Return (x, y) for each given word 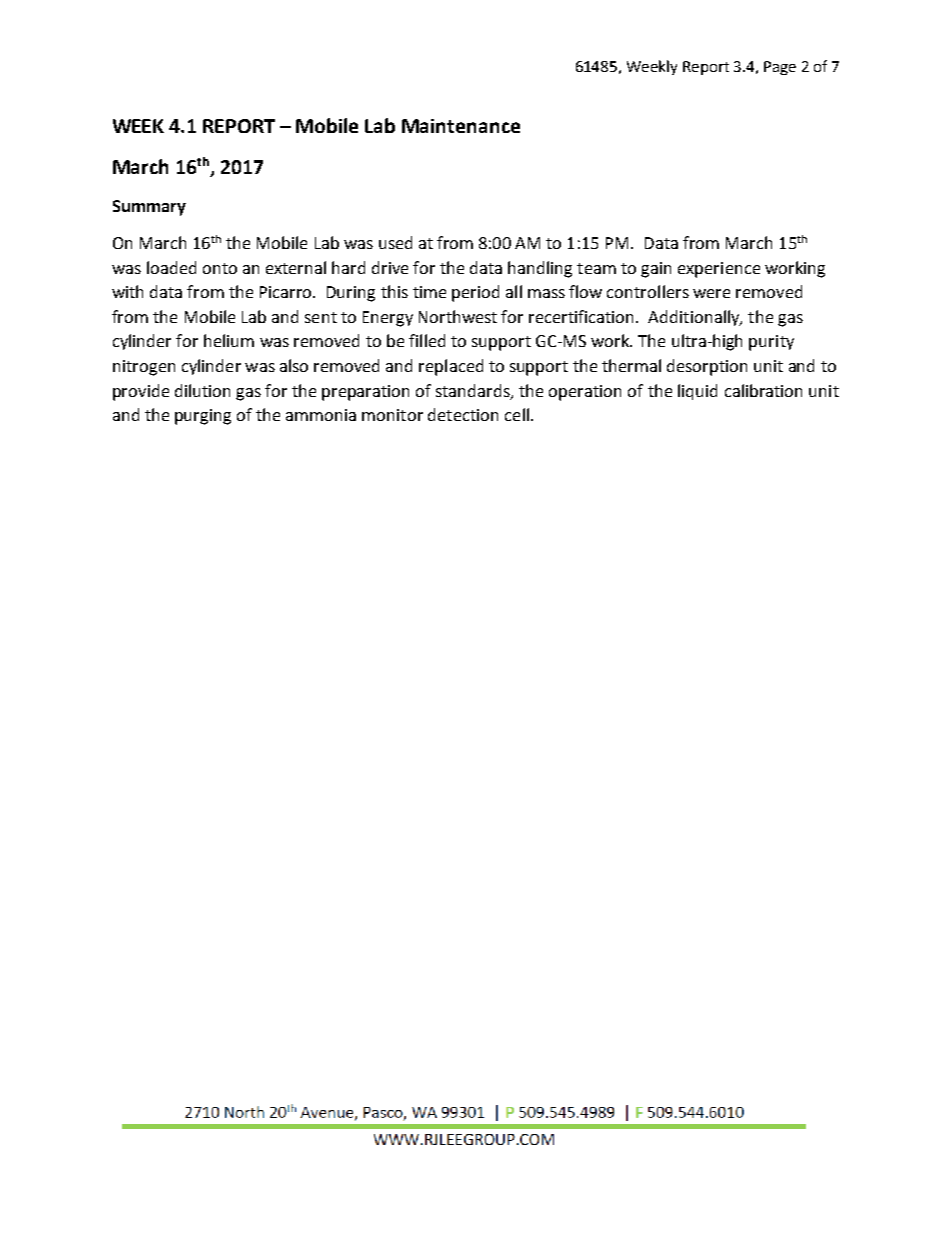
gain (656, 270)
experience (719, 270)
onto (220, 268)
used (395, 242)
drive (390, 267)
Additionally (695, 318)
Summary (149, 208)
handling (540, 269)
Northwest (458, 316)
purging (203, 417)
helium (229, 340)
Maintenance (461, 126)
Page (780, 68)
